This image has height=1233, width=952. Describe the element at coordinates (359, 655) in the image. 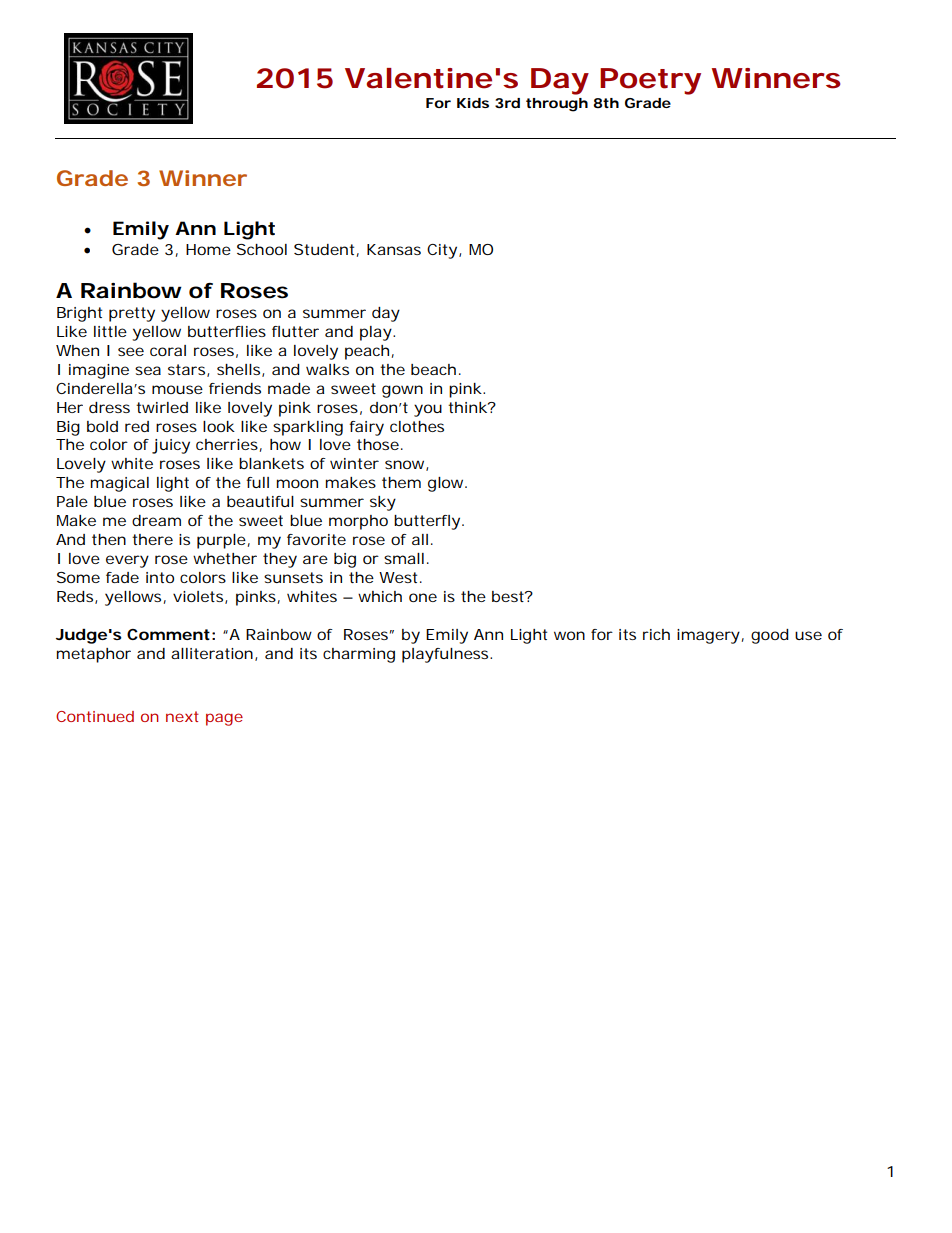

I see `charming` at that location.
